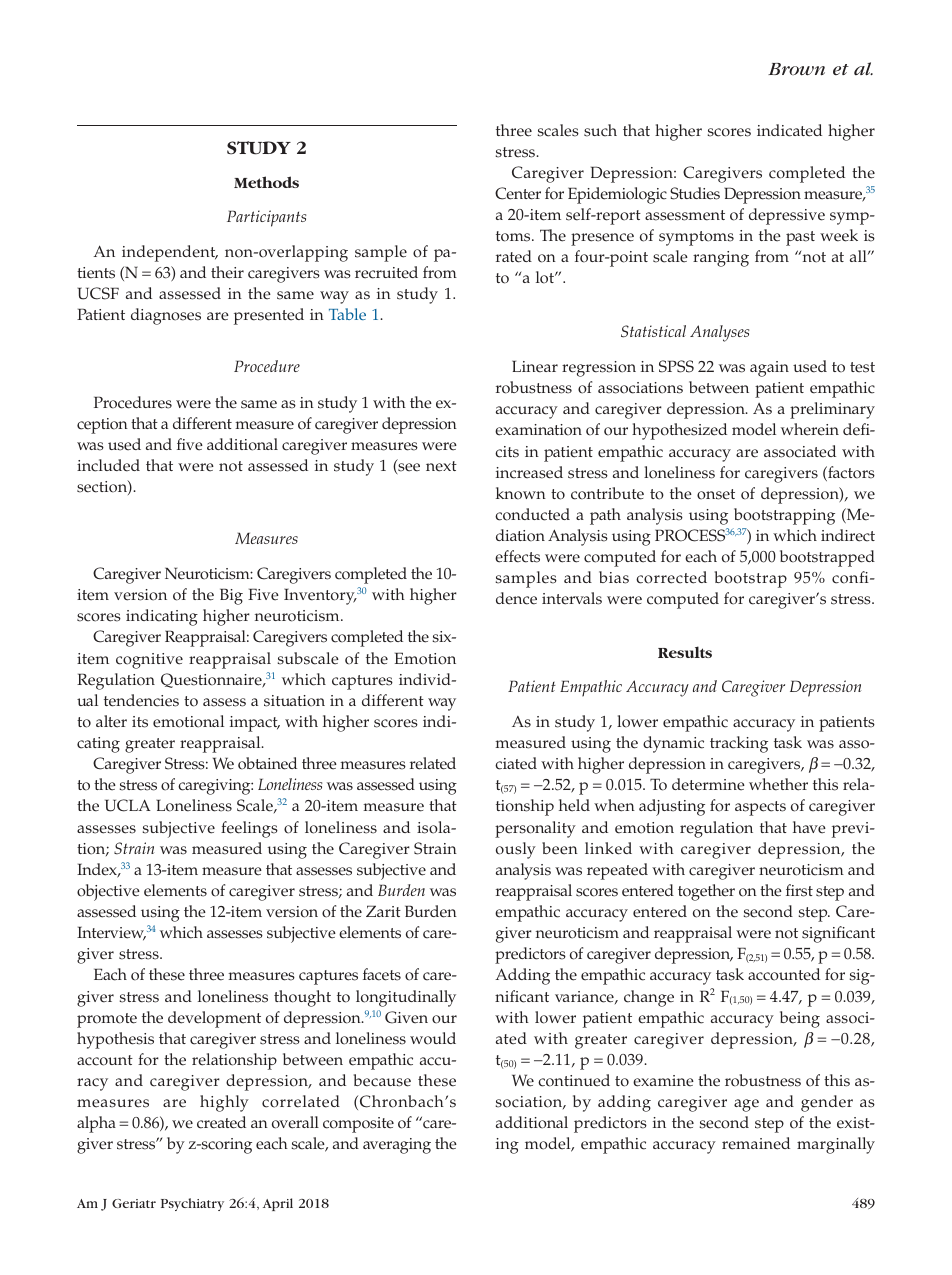  Describe the element at coordinates (266, 182) in the screenshot. I see `Methods` at that location.
